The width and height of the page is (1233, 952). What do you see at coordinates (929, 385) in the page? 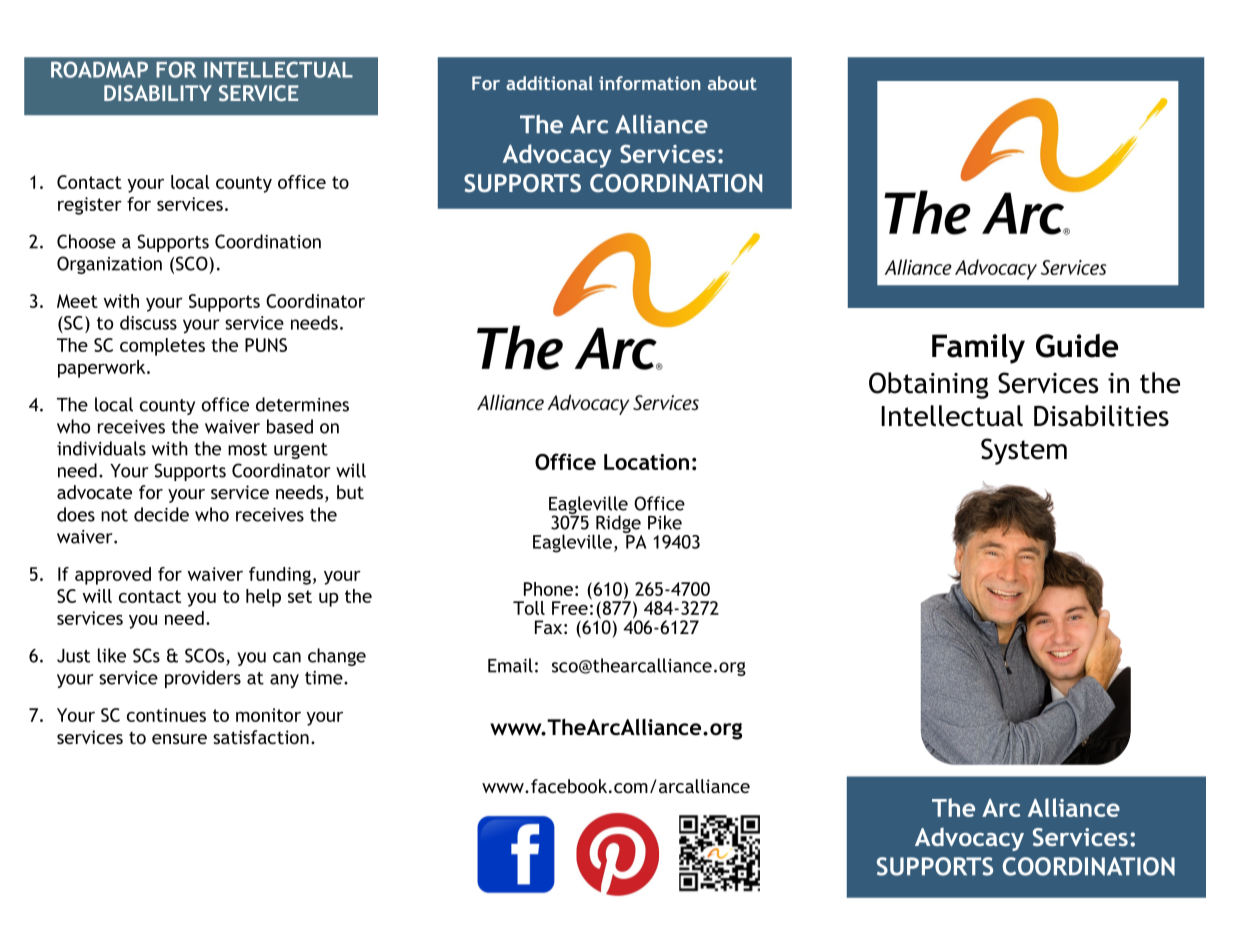
I see `Obtaining` at bounding box center [929, 385].
